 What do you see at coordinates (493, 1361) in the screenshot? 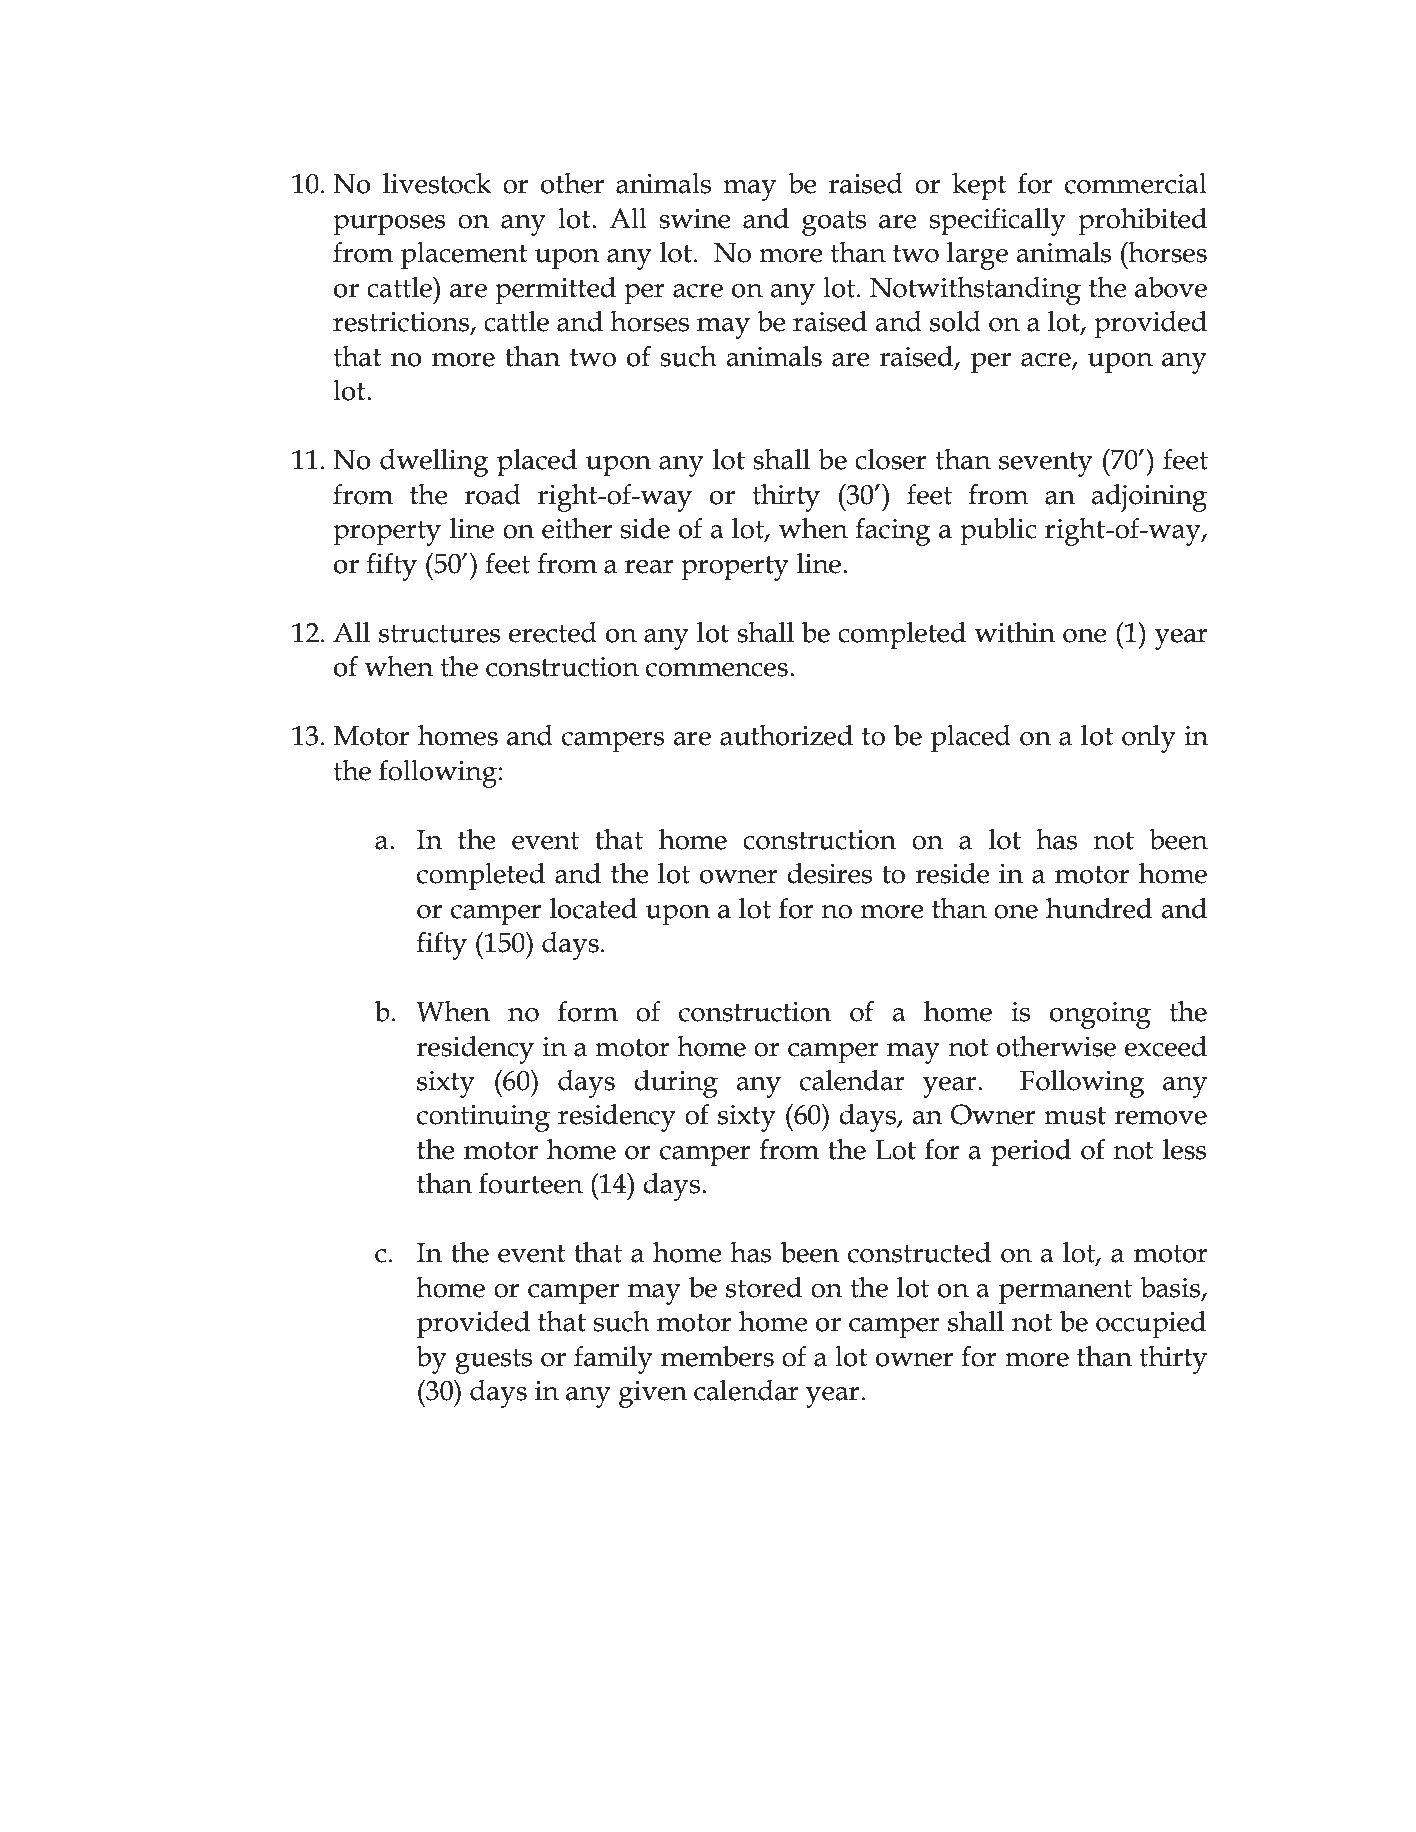
I see `guests` at bounding box center [493, 1361].
